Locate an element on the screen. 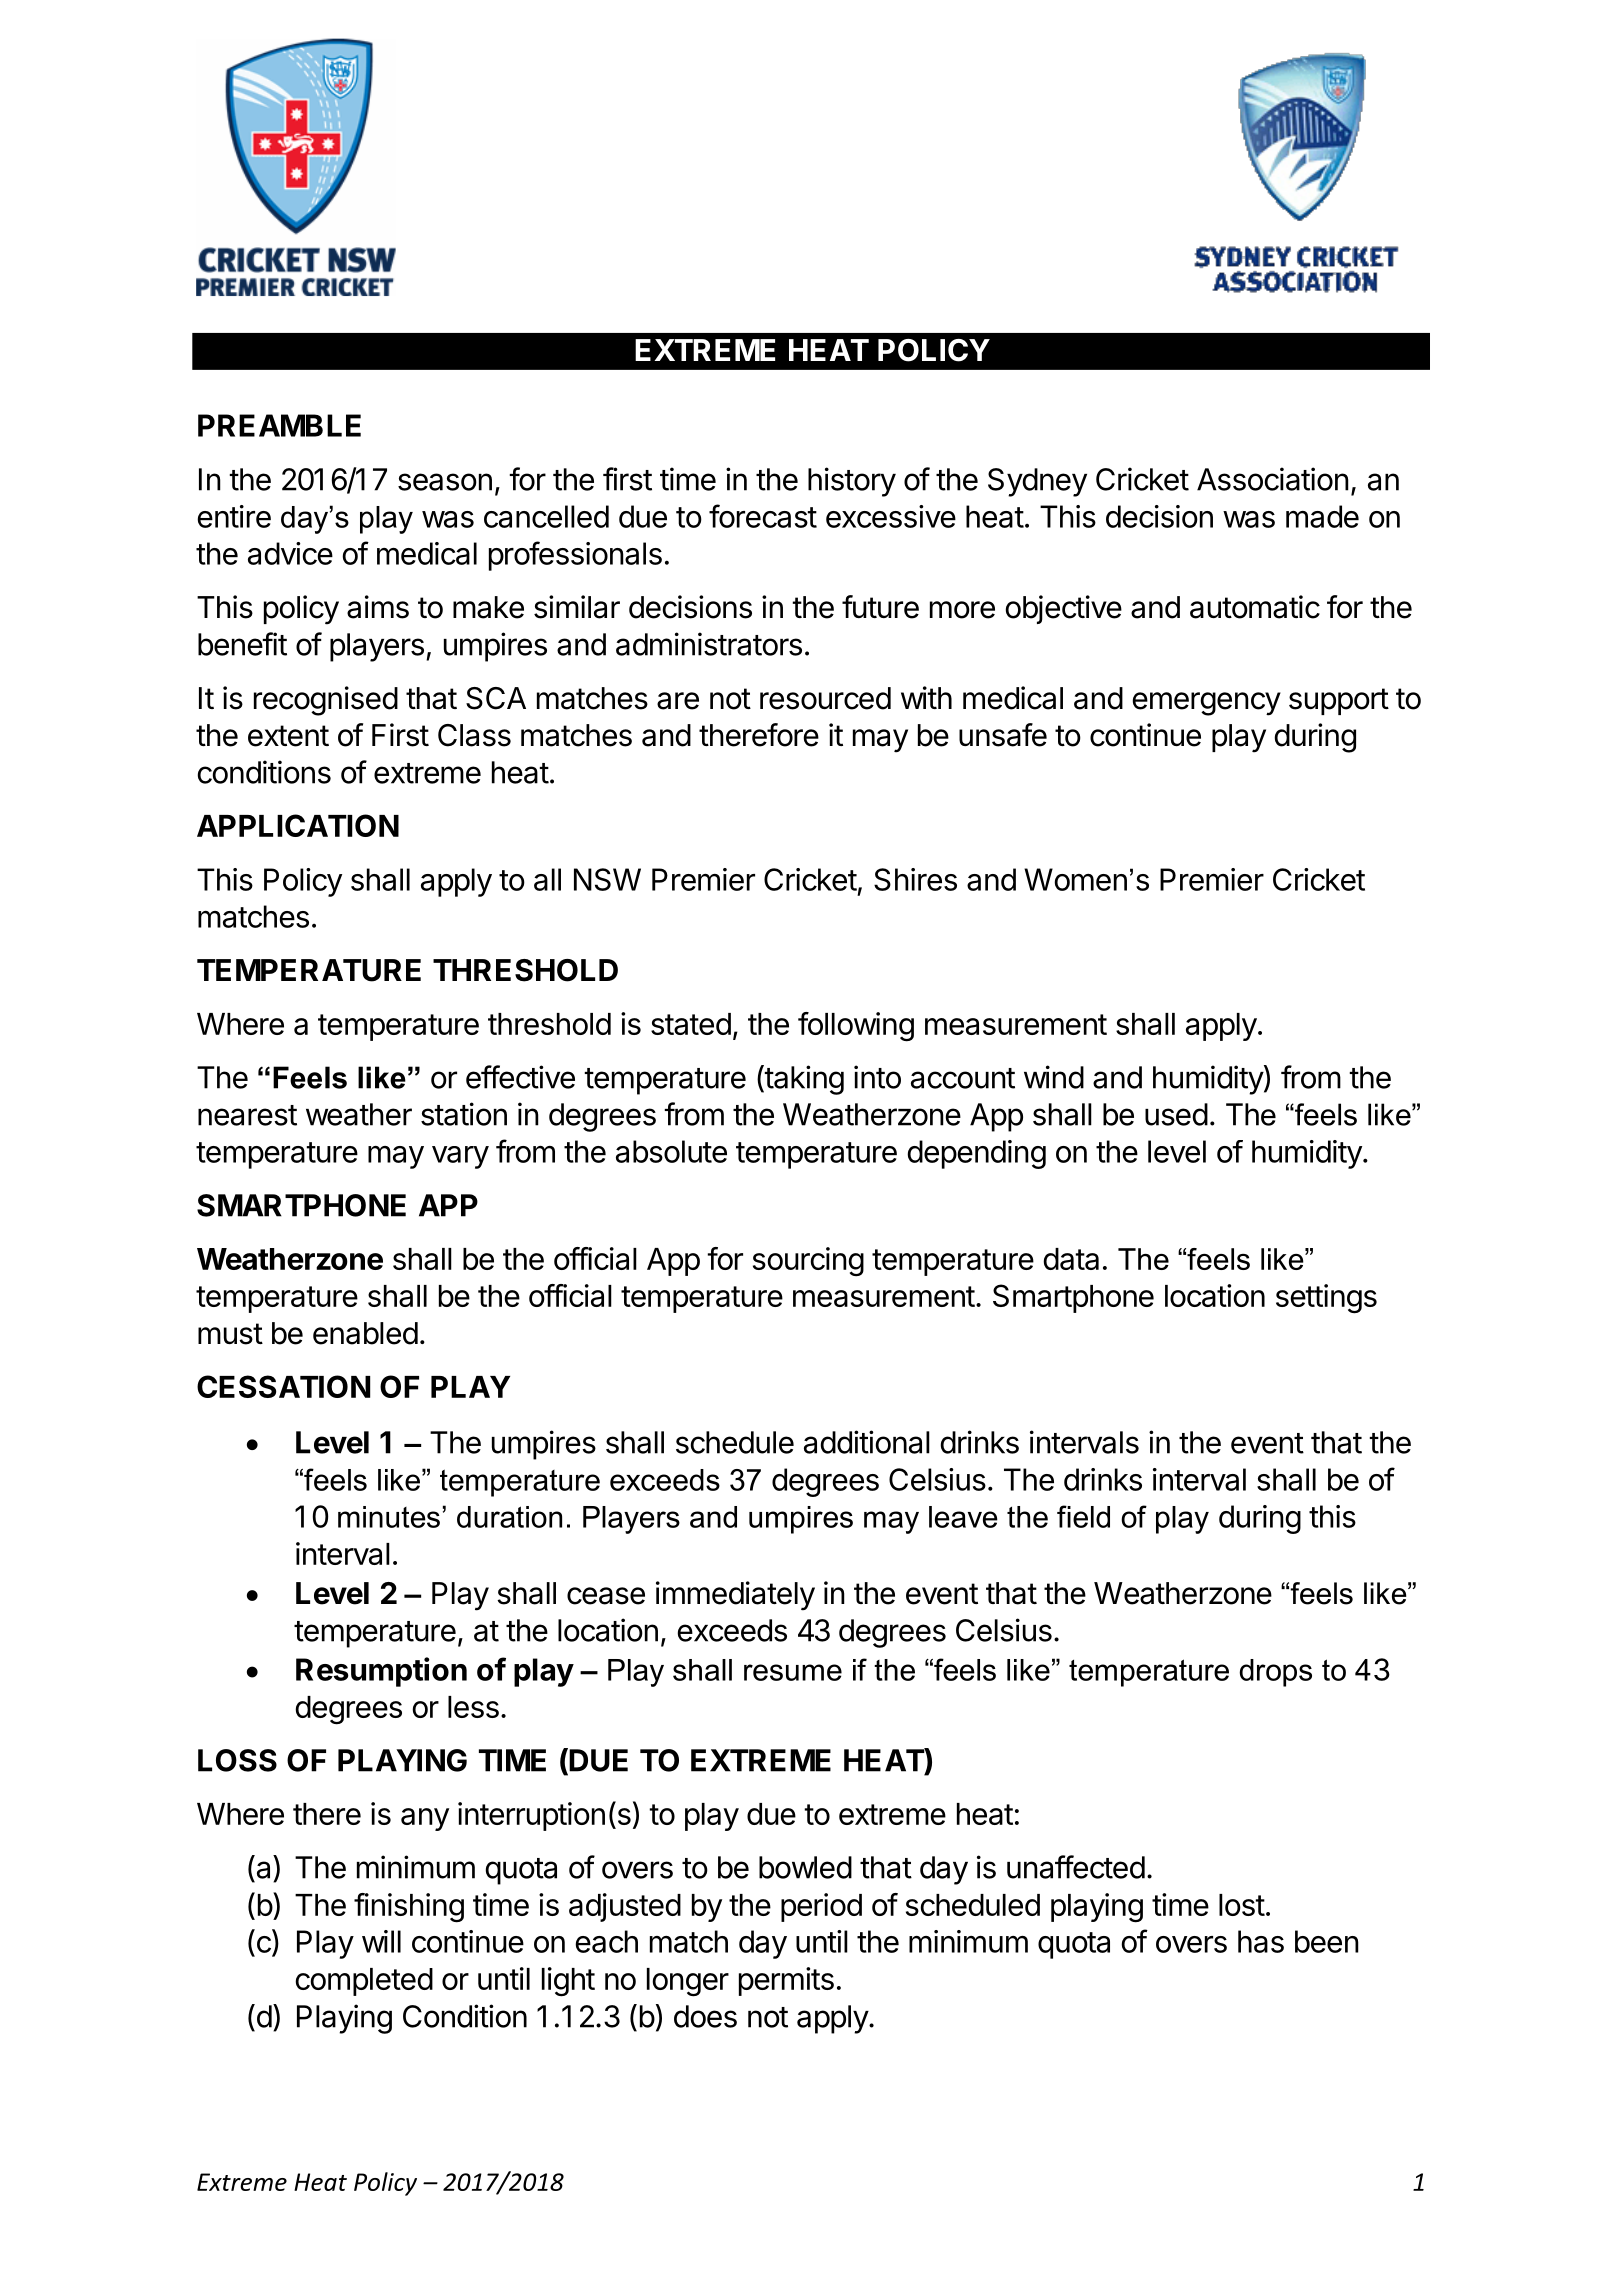 This screenshot has width=1622, height=2294. permits is located at coordinates (786, 1981).
